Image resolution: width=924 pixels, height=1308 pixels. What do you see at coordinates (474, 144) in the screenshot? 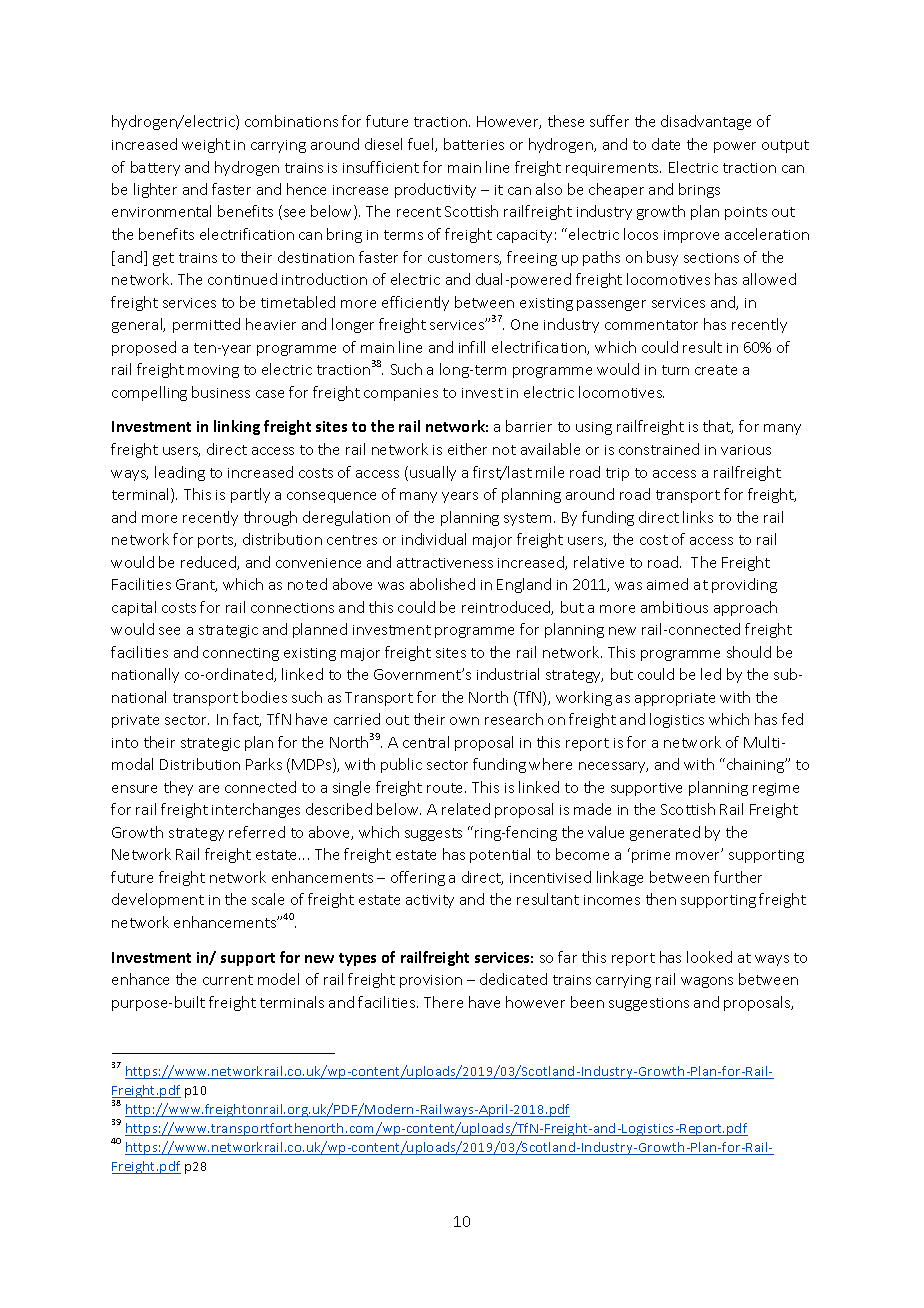
I see `batteries` at bounding box center [474, 144].
